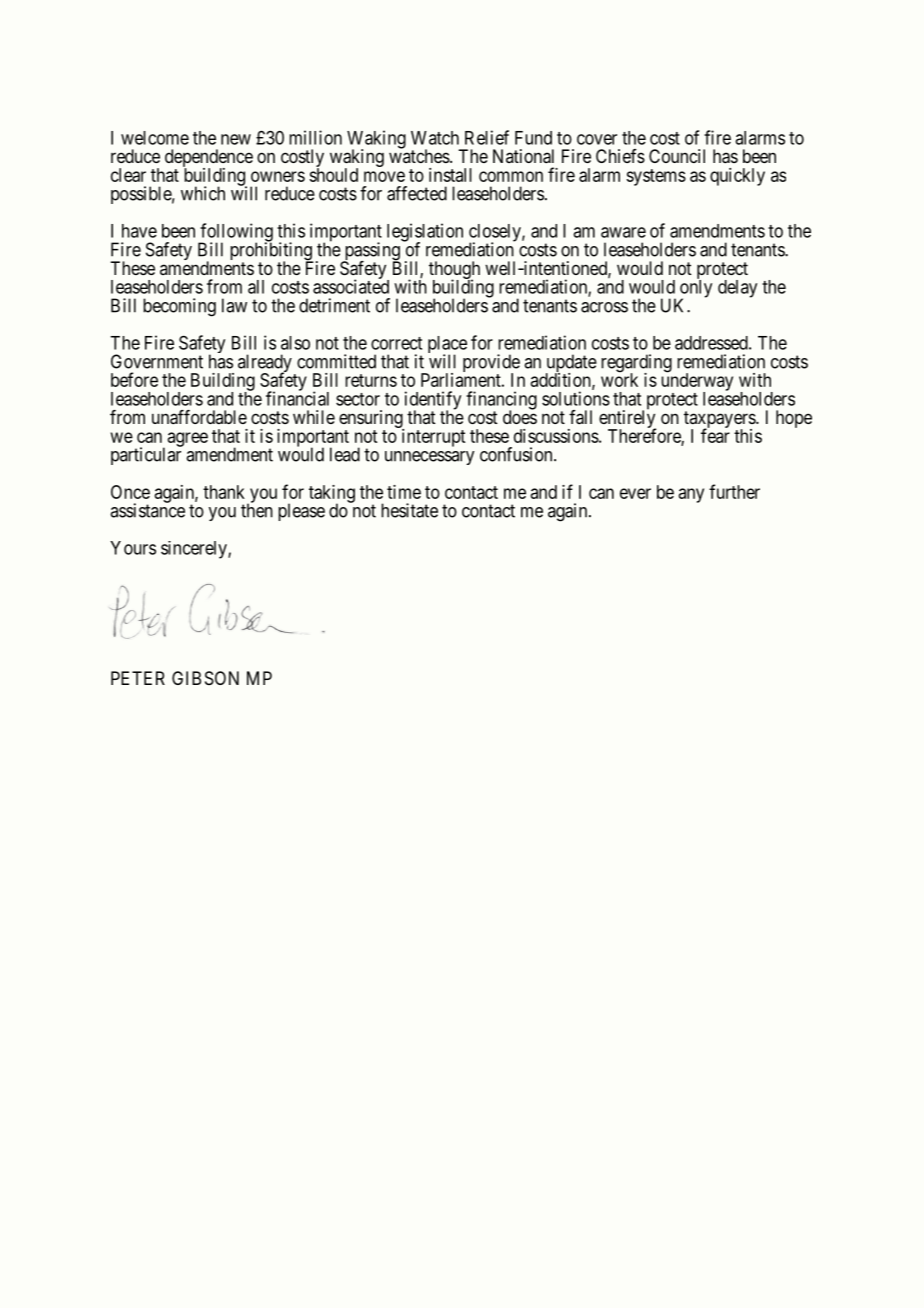  Describe the element at coordinates (433, 401) in the document. I see `identify` at that location.
